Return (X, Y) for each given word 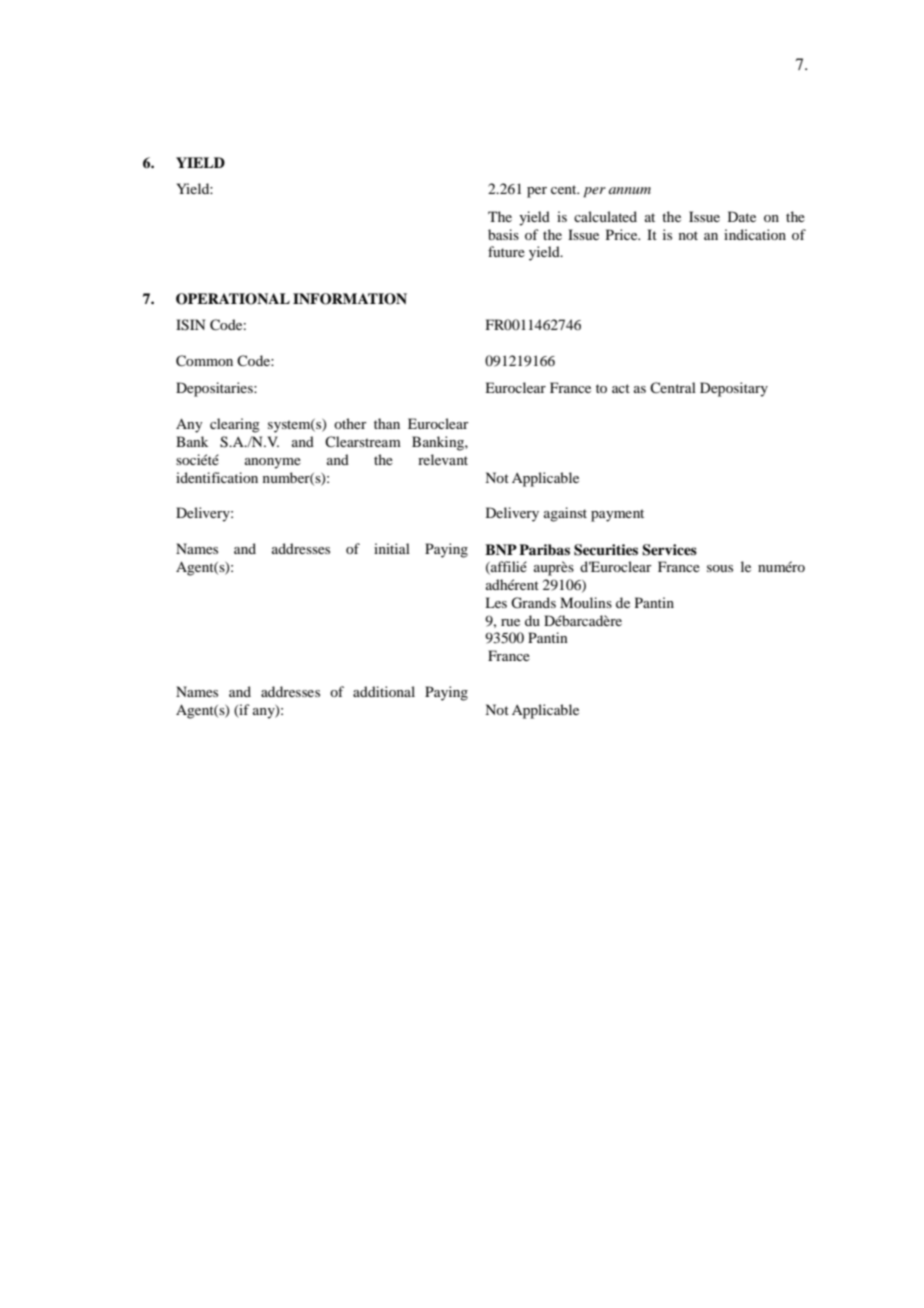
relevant (443, 459)
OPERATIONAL (233, 299)
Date (742, 216)
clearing (235, 425)
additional (384, 691)
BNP (501, 549)
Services (669, 550)
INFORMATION (350, 299)
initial (392, 548)
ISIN (190, 325)
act (621, 388)
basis (503, 234)
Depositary (734, 389)
